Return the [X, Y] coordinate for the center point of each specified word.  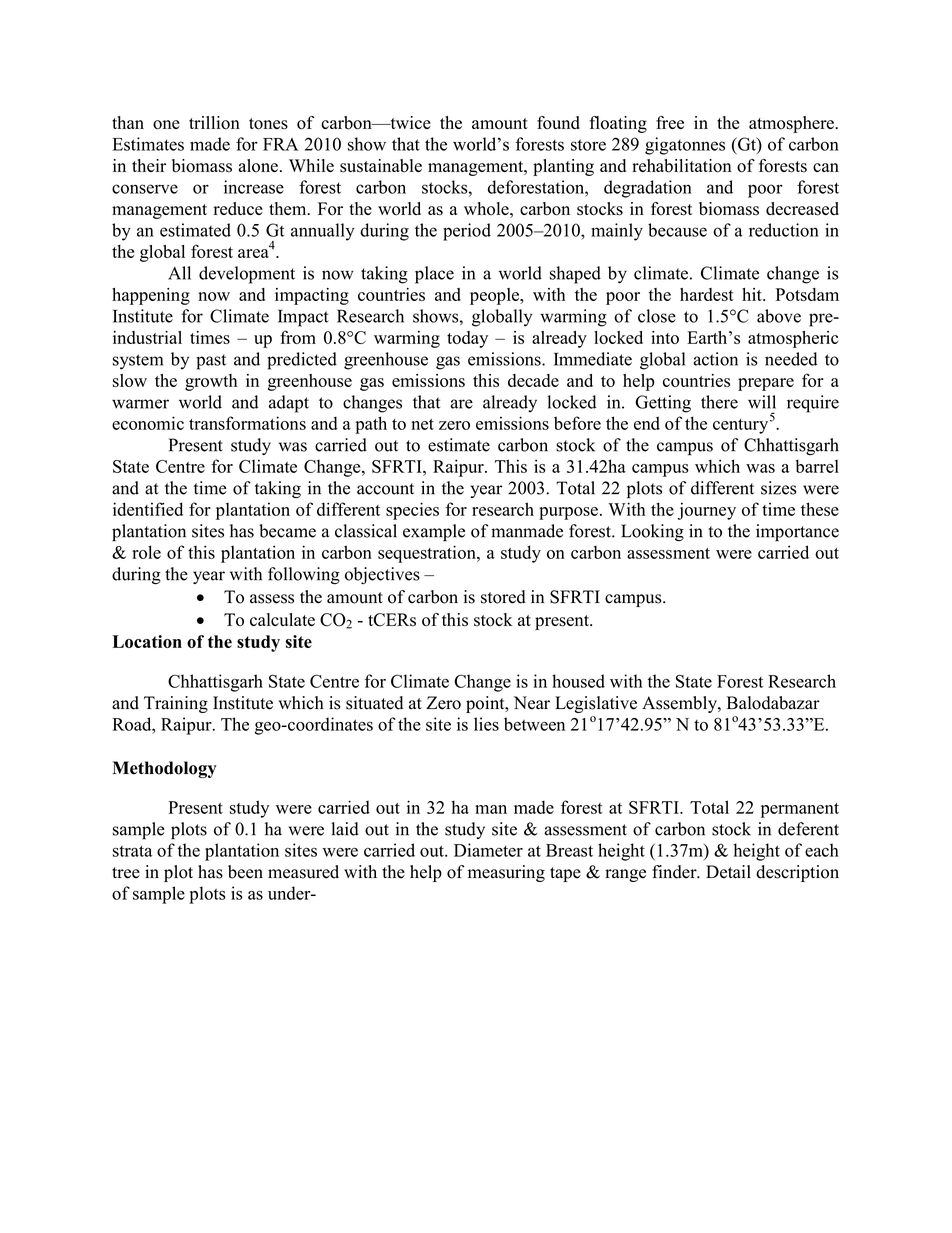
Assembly [680, 704]
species [412, 511]
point [486, 704]
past [211, 362]
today [467, 339]
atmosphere [792, 124]
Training [176, 704]
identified [148, 509]
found [558, 123]
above [779, 316]
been [245, 872]
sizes [778, 488]
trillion [214, 123]
